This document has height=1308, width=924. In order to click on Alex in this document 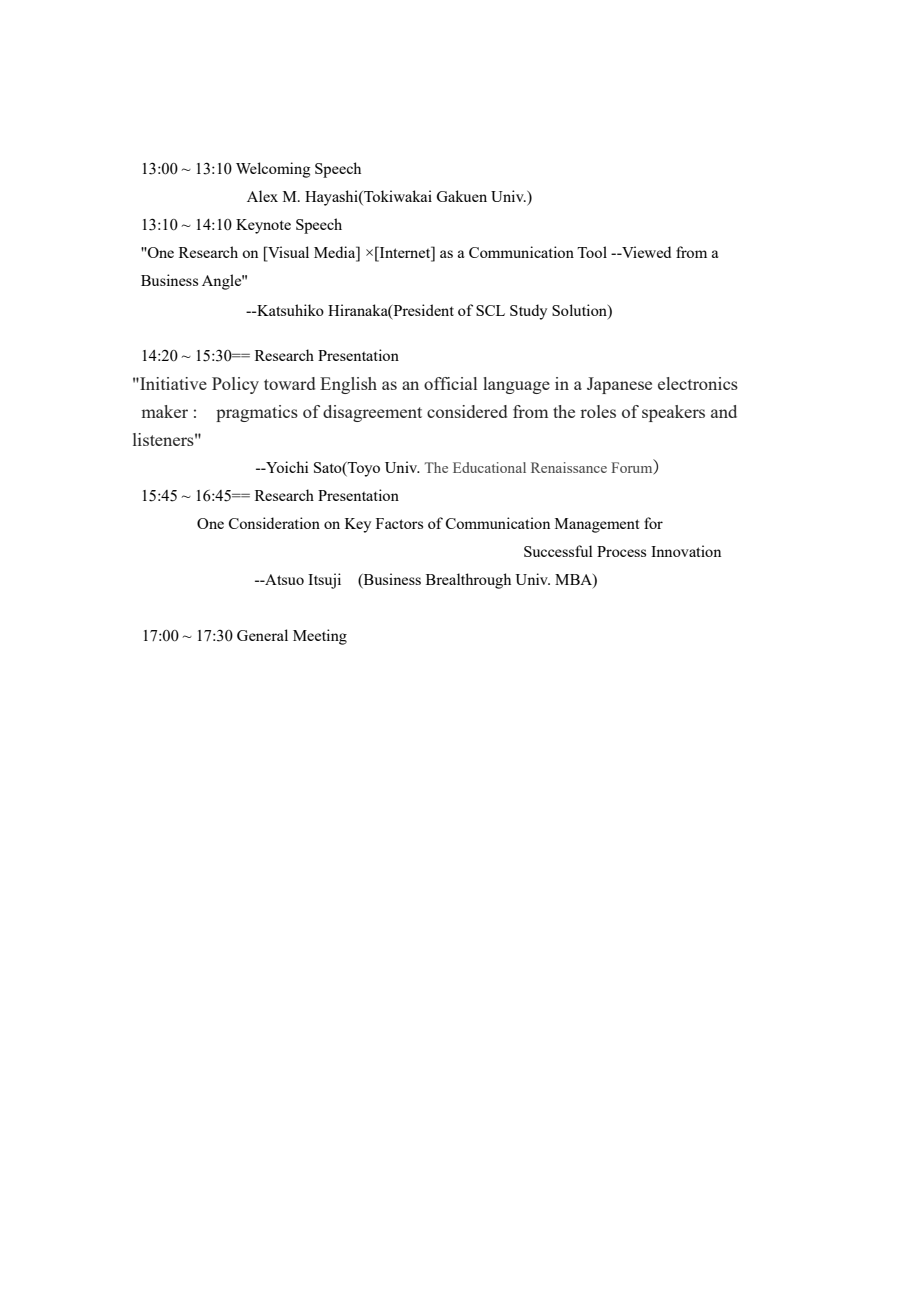, I will do `click(262, 196)`.
